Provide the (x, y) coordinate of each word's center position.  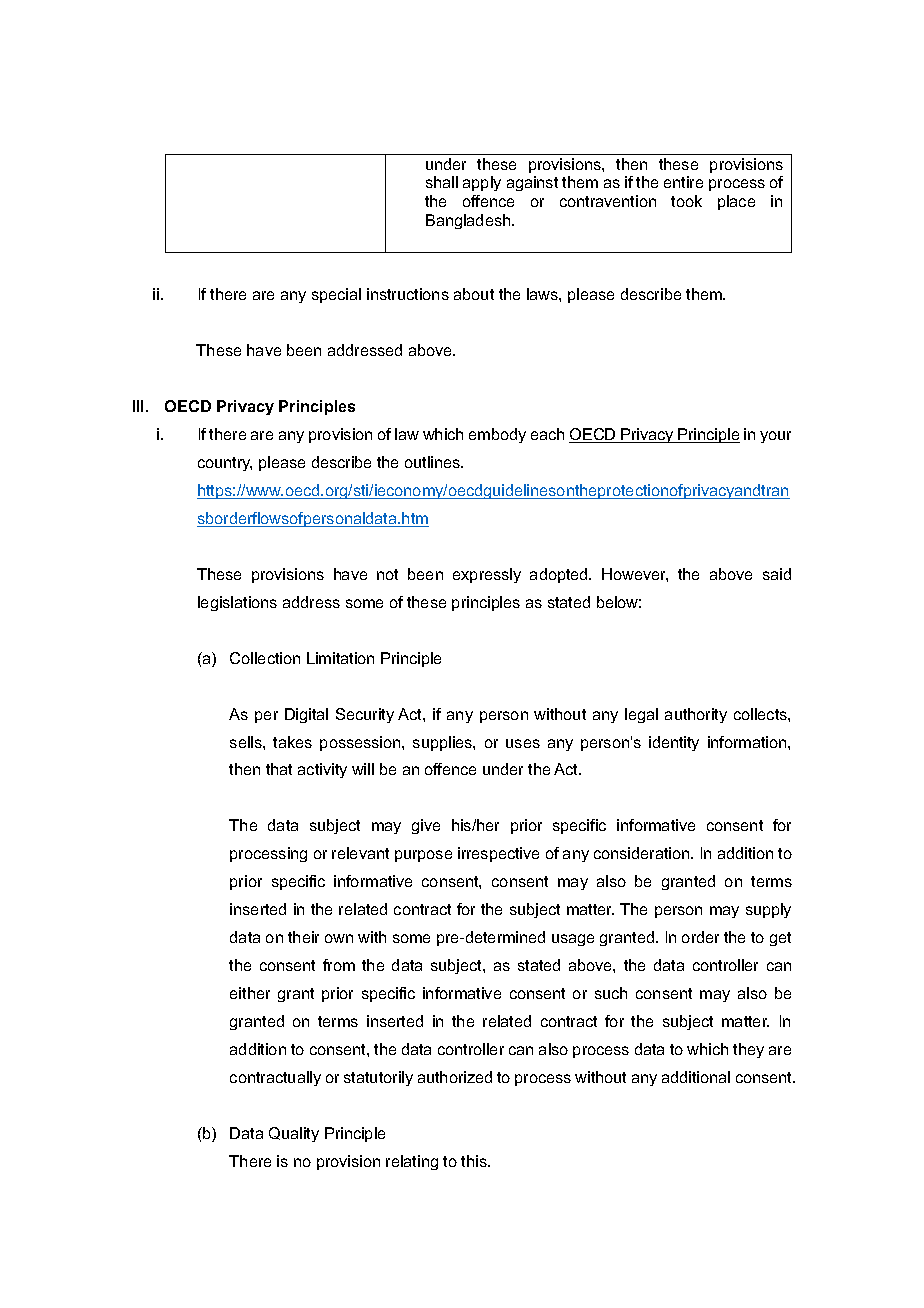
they (748, 1050)
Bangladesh (469, 221)
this (475, 1161)
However (635, 575)
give (426, 826)
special (336, 295)
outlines (434, 462)
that (279, 769)
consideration (643, 853)
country (225, 464)
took (686, 201)
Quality (294, 1134)
